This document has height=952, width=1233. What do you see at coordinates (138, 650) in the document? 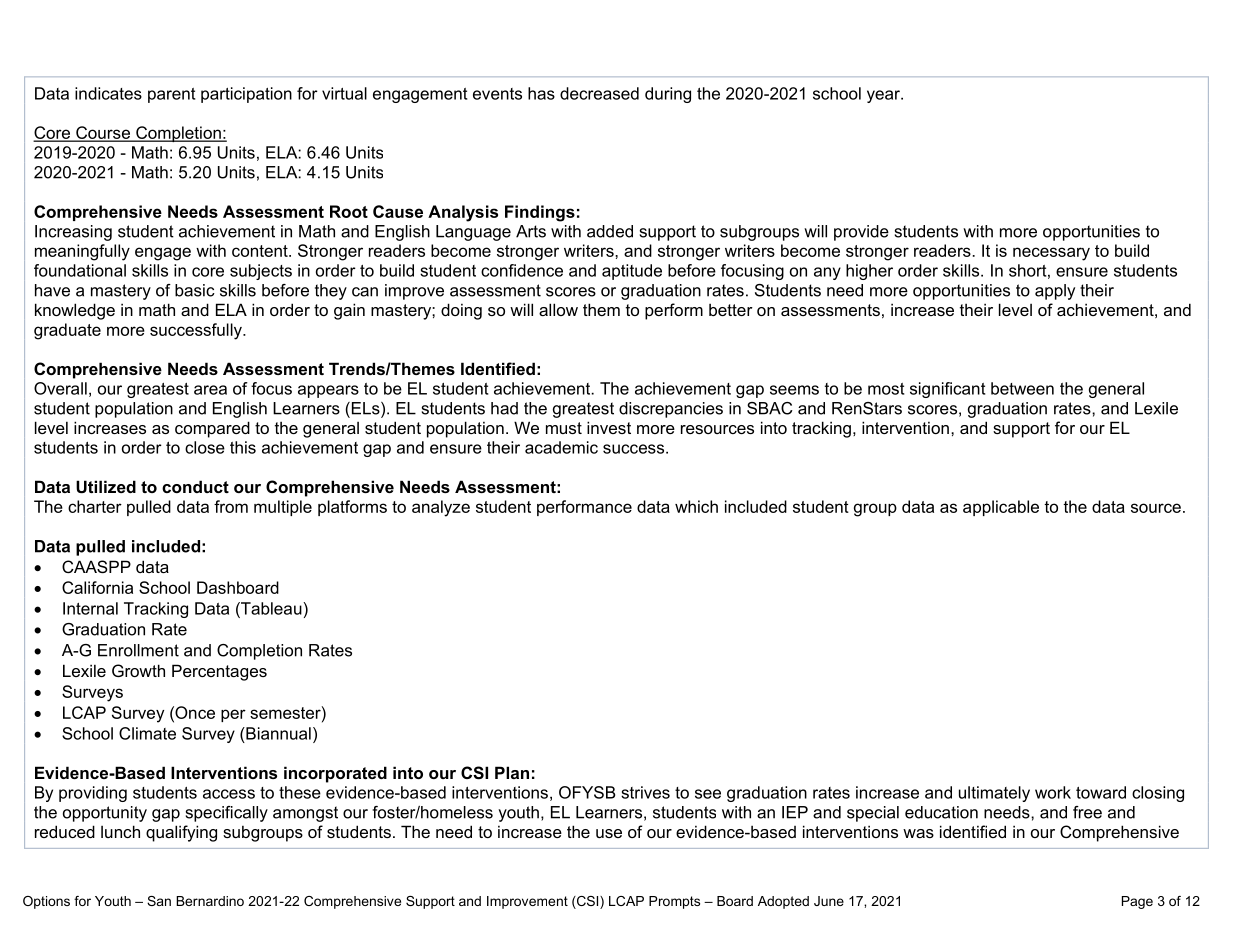
I see `Enrollment` at bounding box center [138, 650].
